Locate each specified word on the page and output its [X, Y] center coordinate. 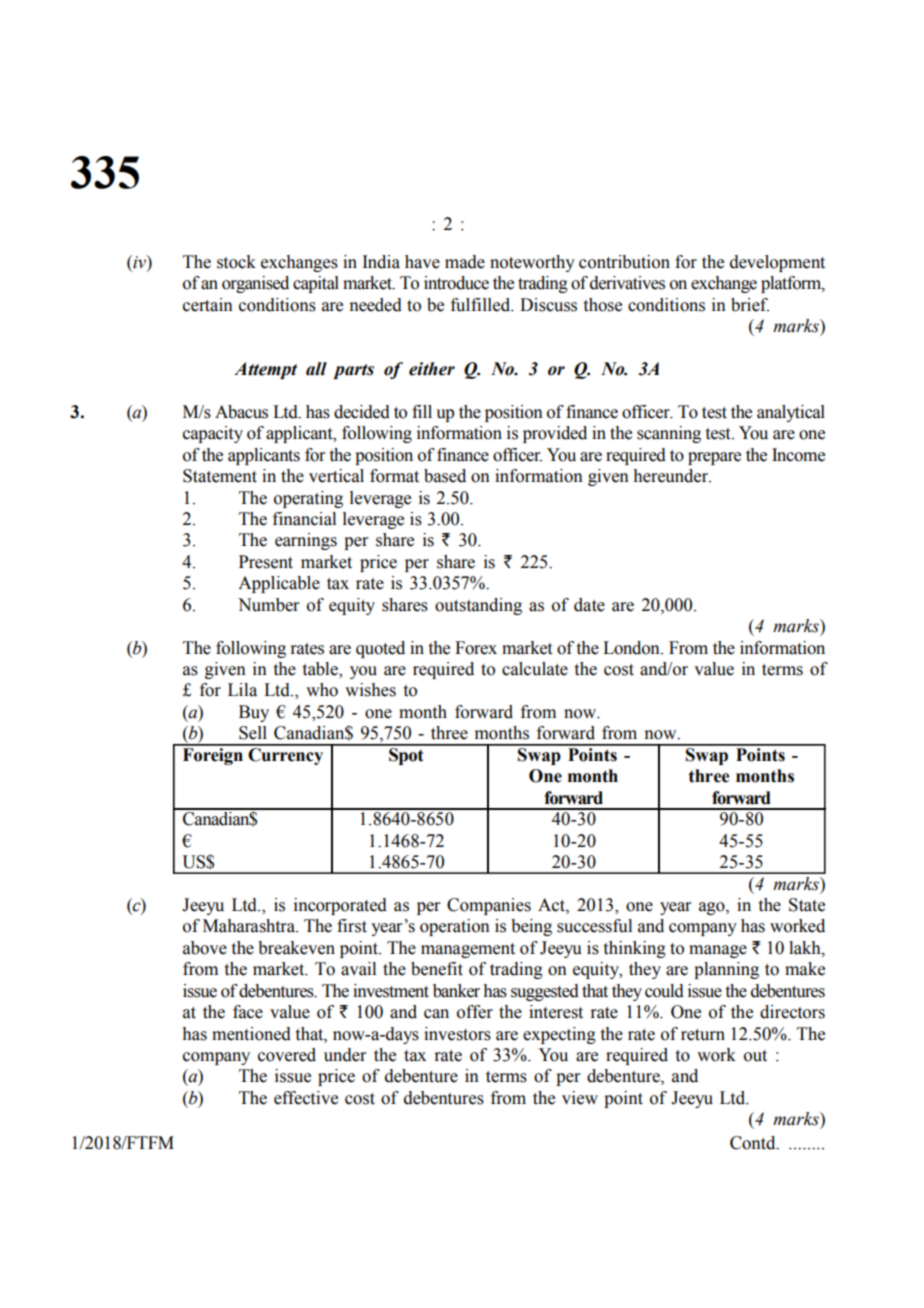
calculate [535, 669]
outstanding [478, 606]
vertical [336, 476]
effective [306, 1098]
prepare [714, 458]
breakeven [296, 948]
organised [255, 284]
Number [269, 605]
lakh [806, 948]
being [531, 927]
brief [750, 305]
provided [555, 434]
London [632, 648]
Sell [253, 733]
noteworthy [532, 263]
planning [726, 970]
